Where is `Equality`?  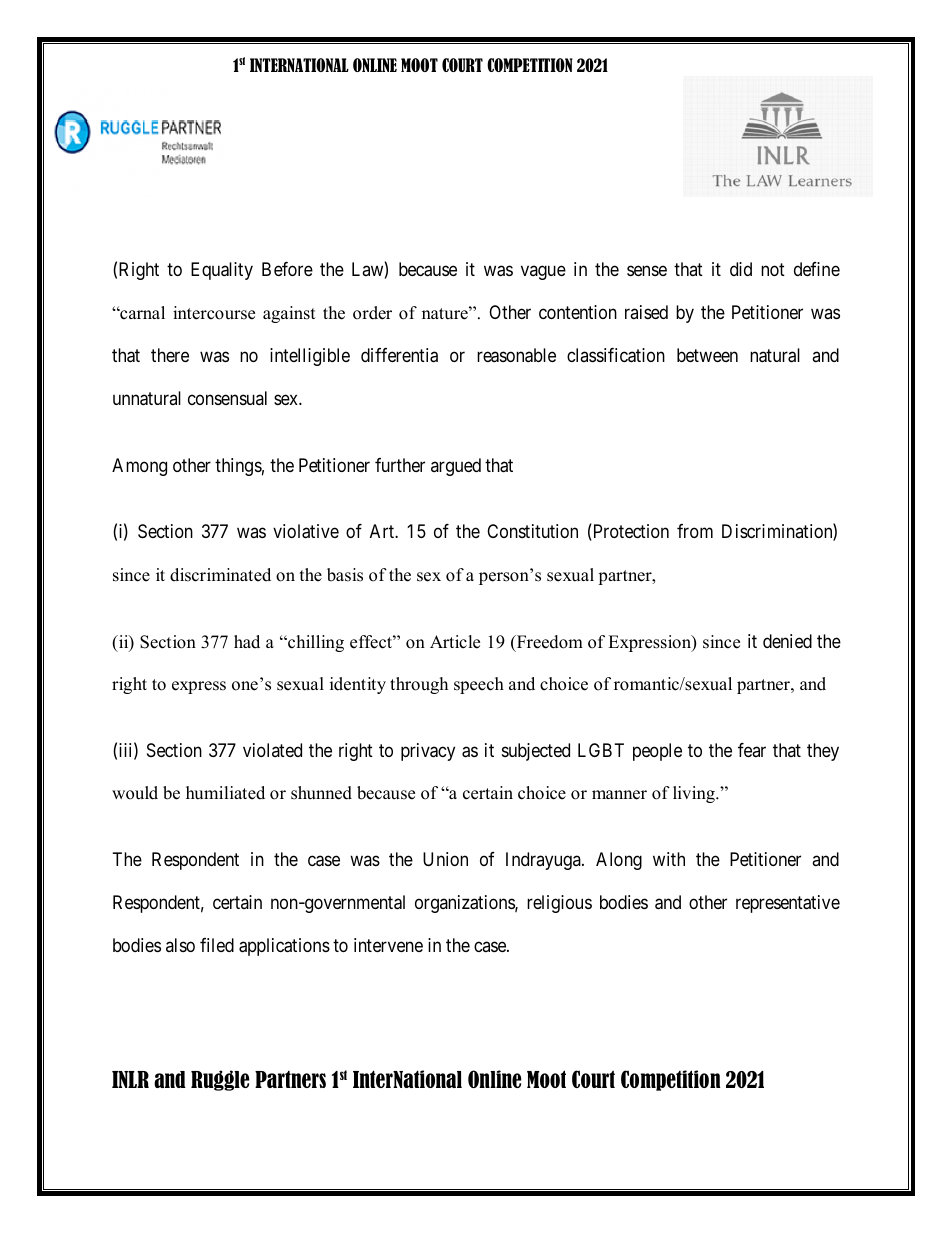 Equality is located at coordinates (222, 271).
